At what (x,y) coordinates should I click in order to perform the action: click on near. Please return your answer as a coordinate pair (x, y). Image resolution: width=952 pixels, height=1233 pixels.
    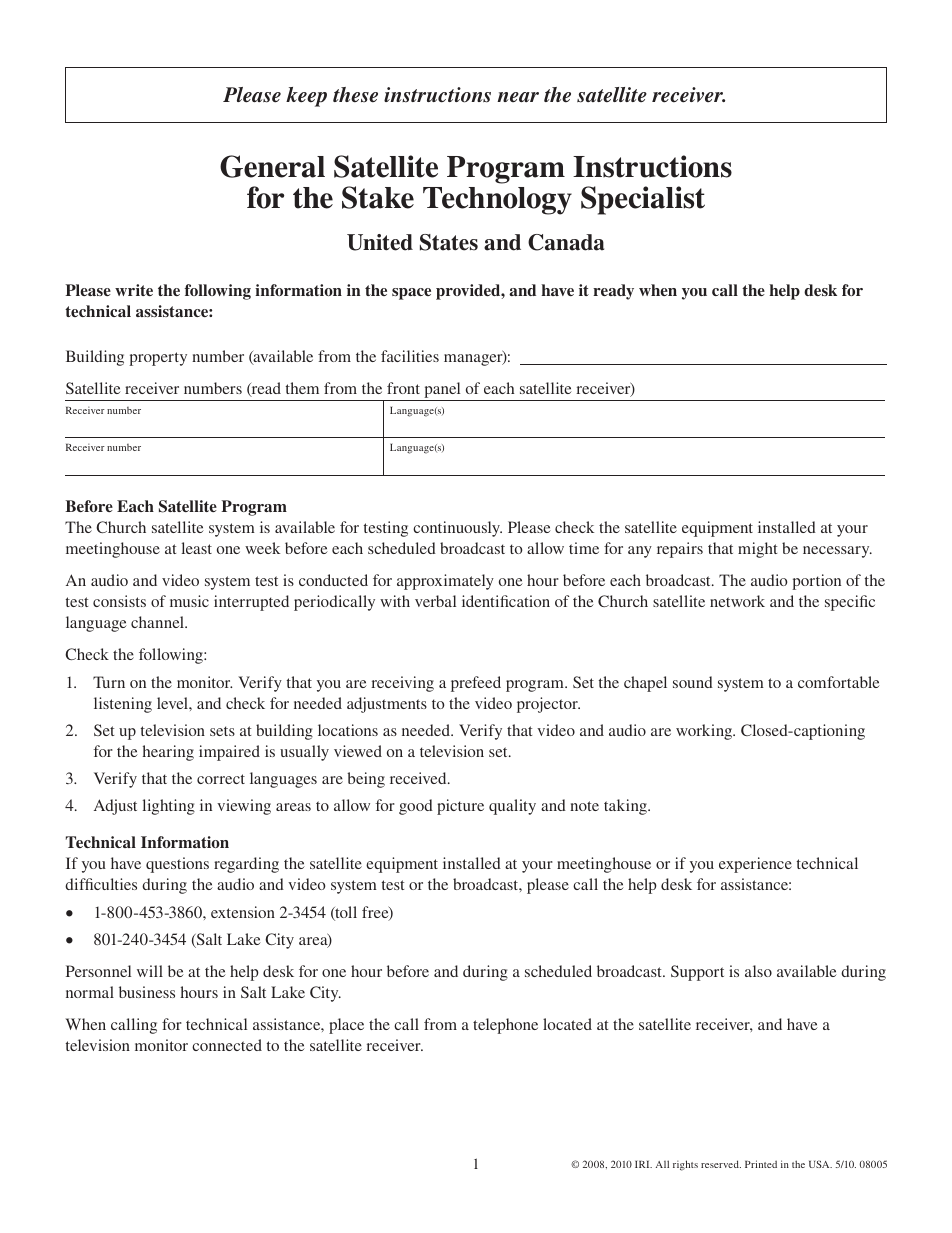
    Looking at the image, I should click on (518, 97).
